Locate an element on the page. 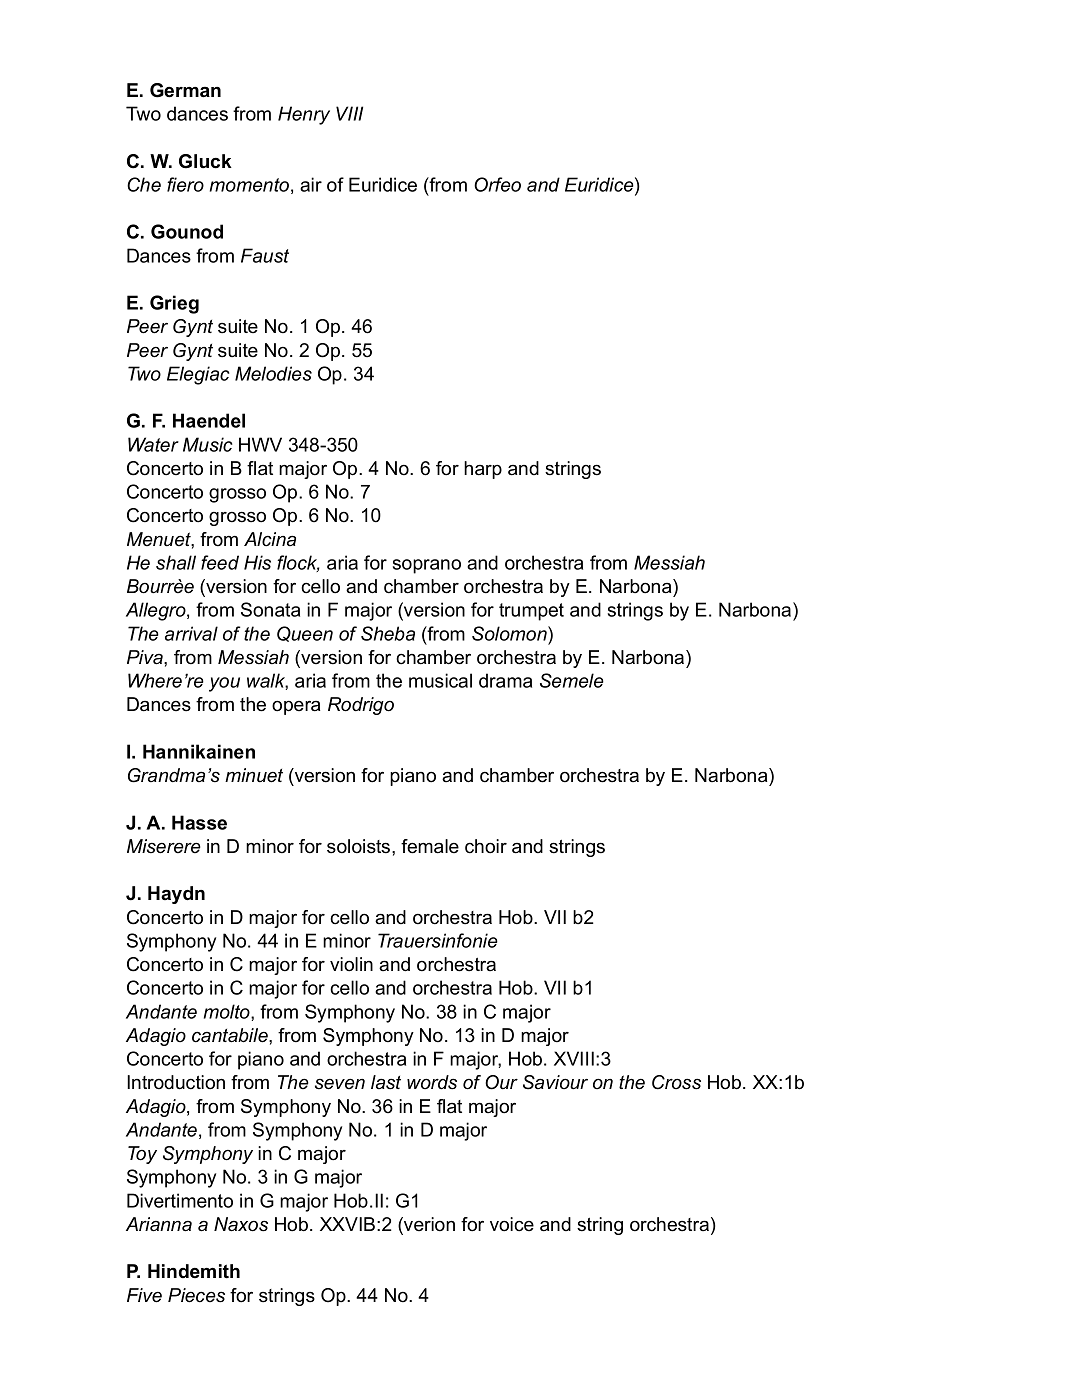 The width and height of the document is (1071, 1386). harp is located at coordinates (483, 470).
